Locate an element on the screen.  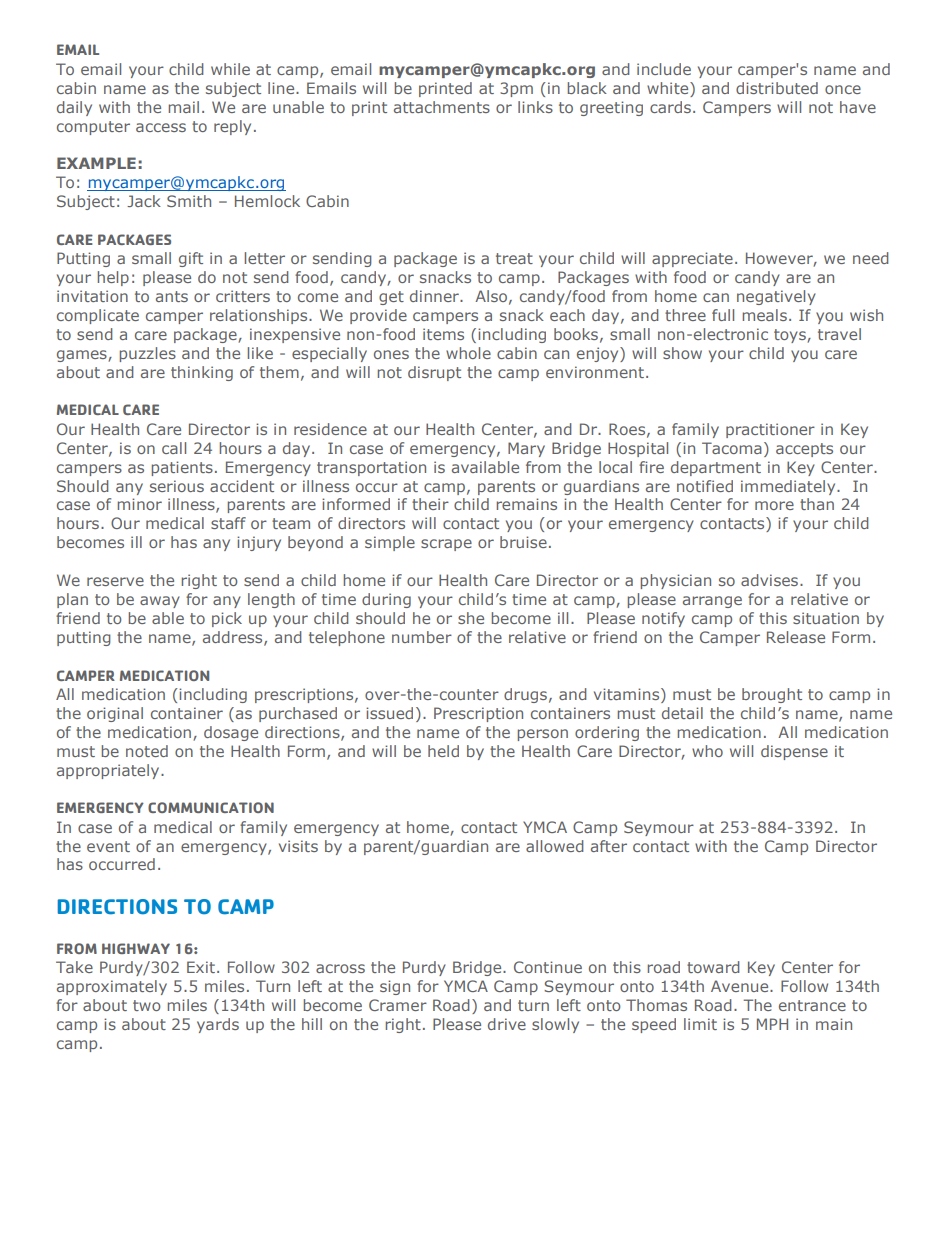
scrape is located at coordinates (446, 545).
